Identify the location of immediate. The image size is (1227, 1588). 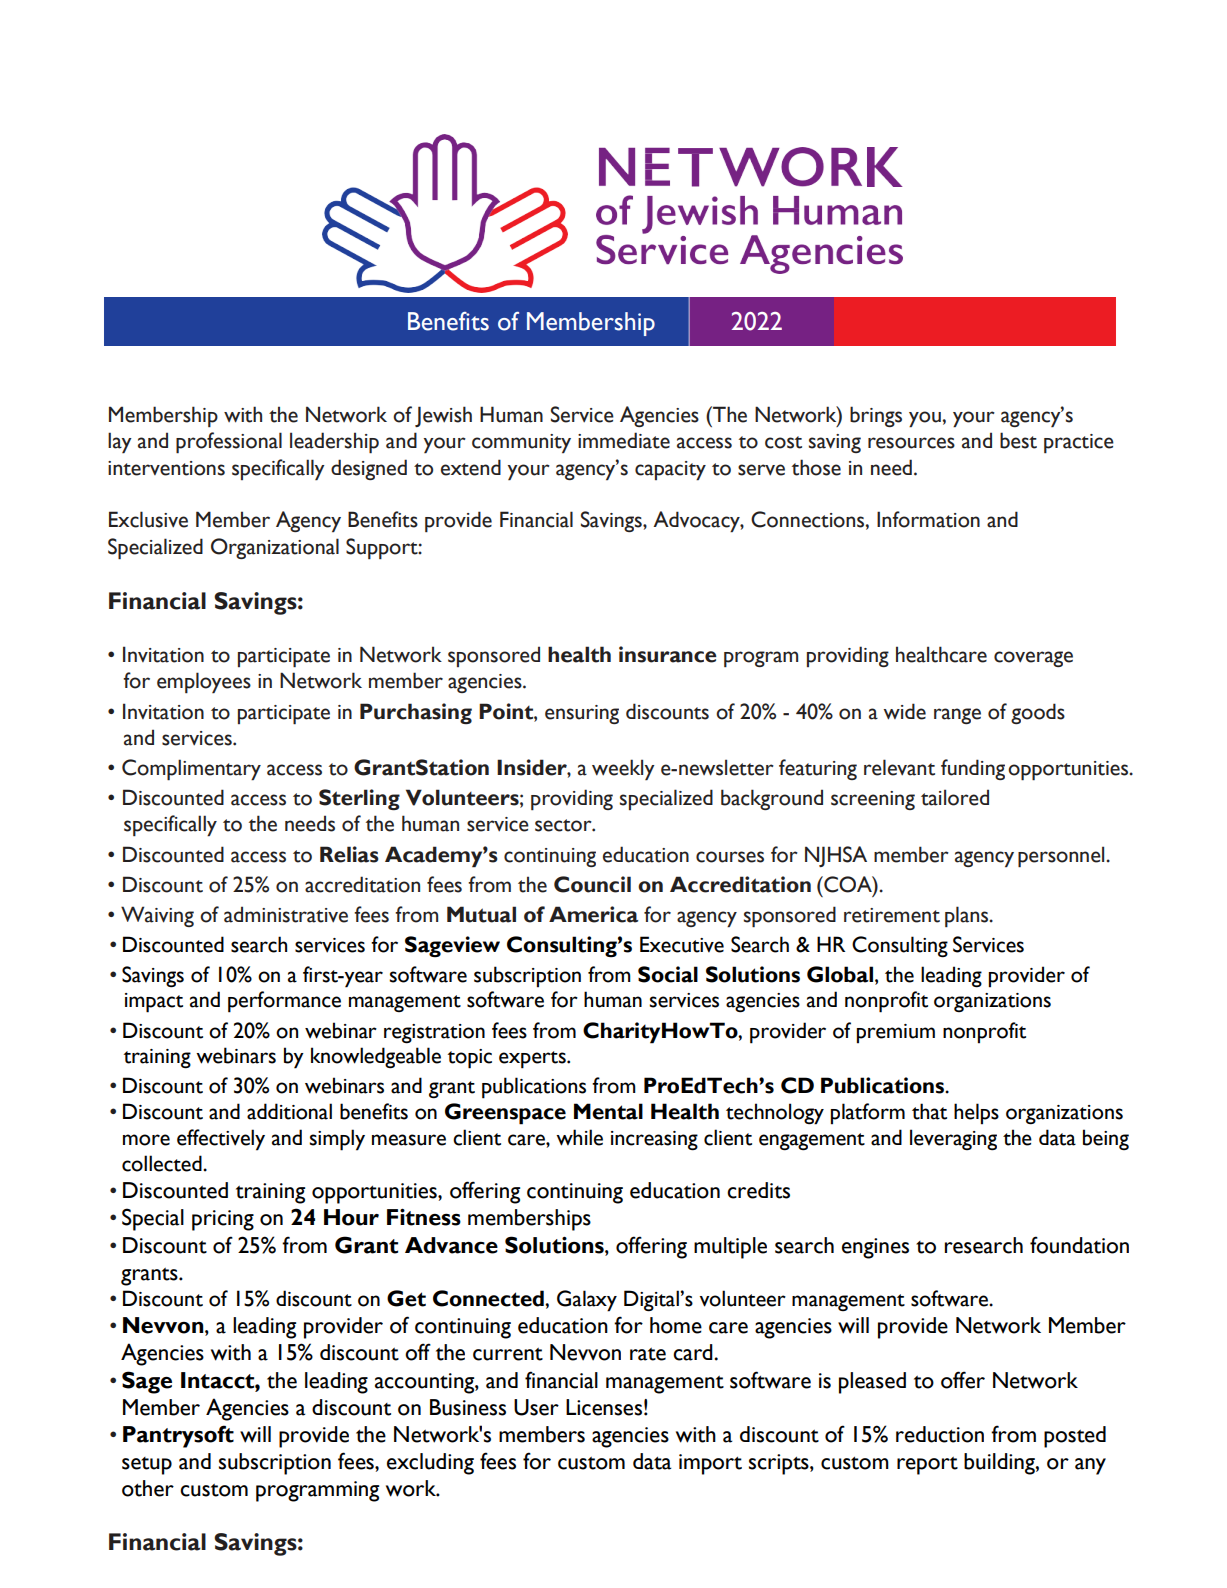
(624, 440).
